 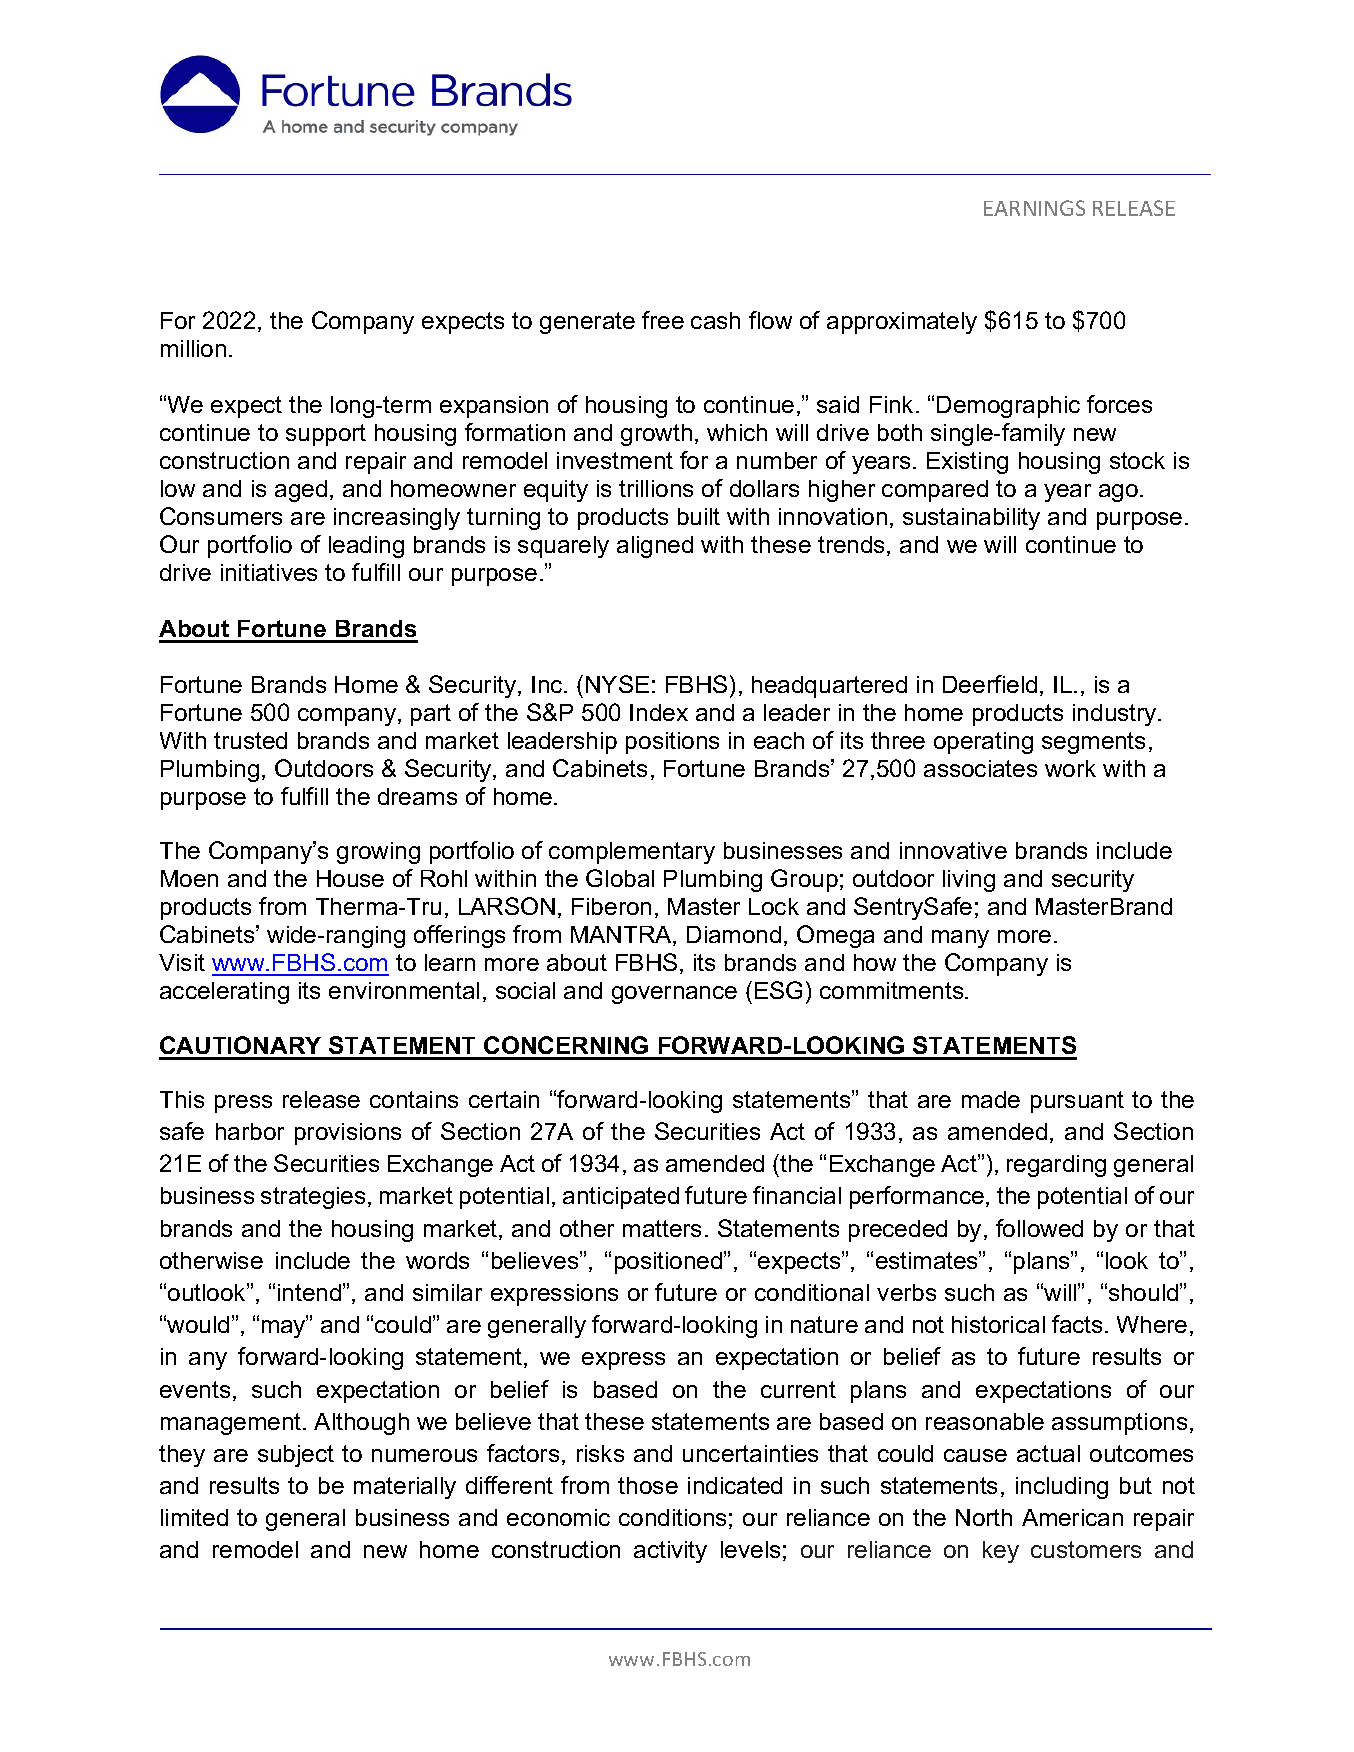 What do you see at coordinates (663, 320) in the document?
I see `free` at bounding box center [663, 320].
